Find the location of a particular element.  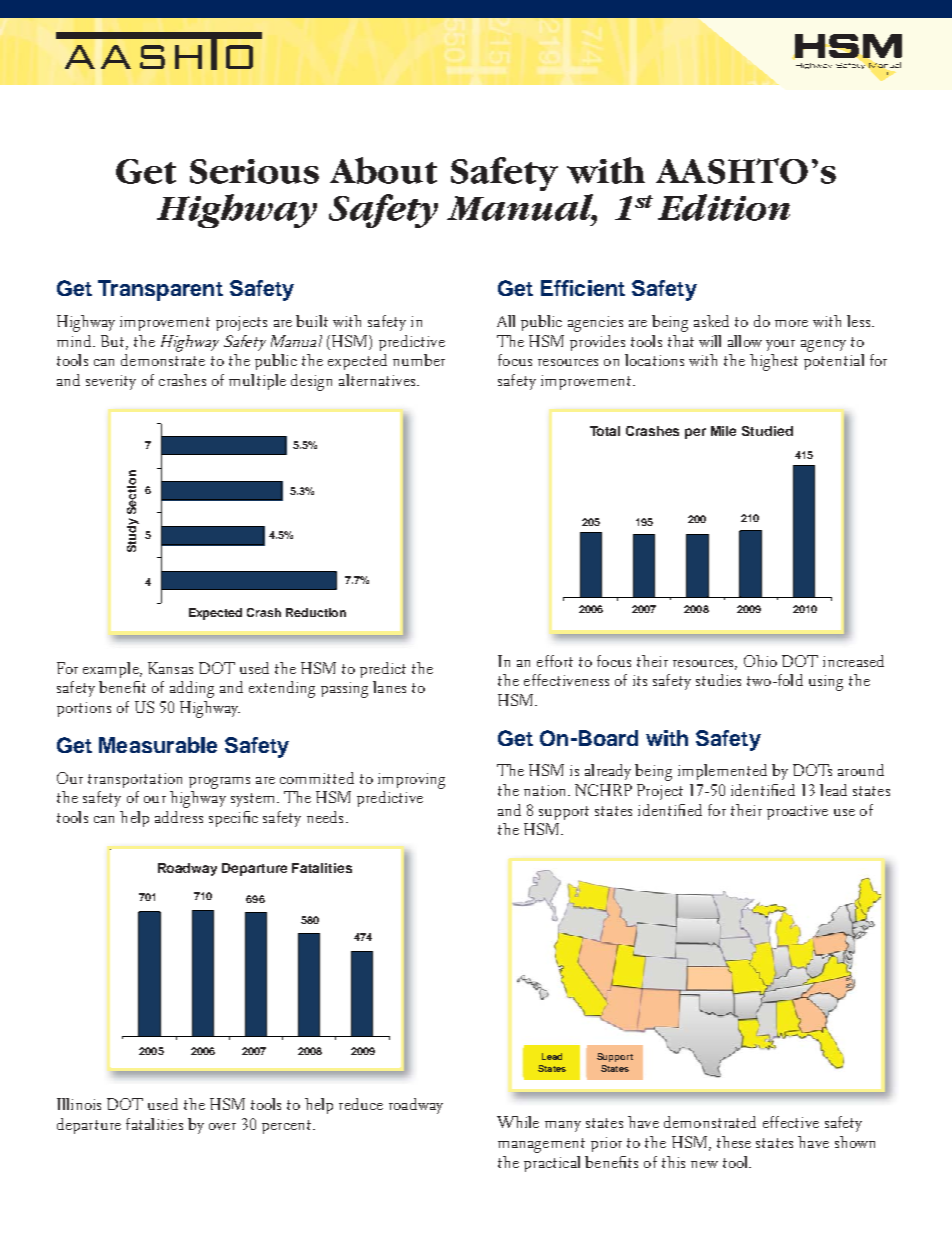

lanes is located at coordinates (389, 687).
